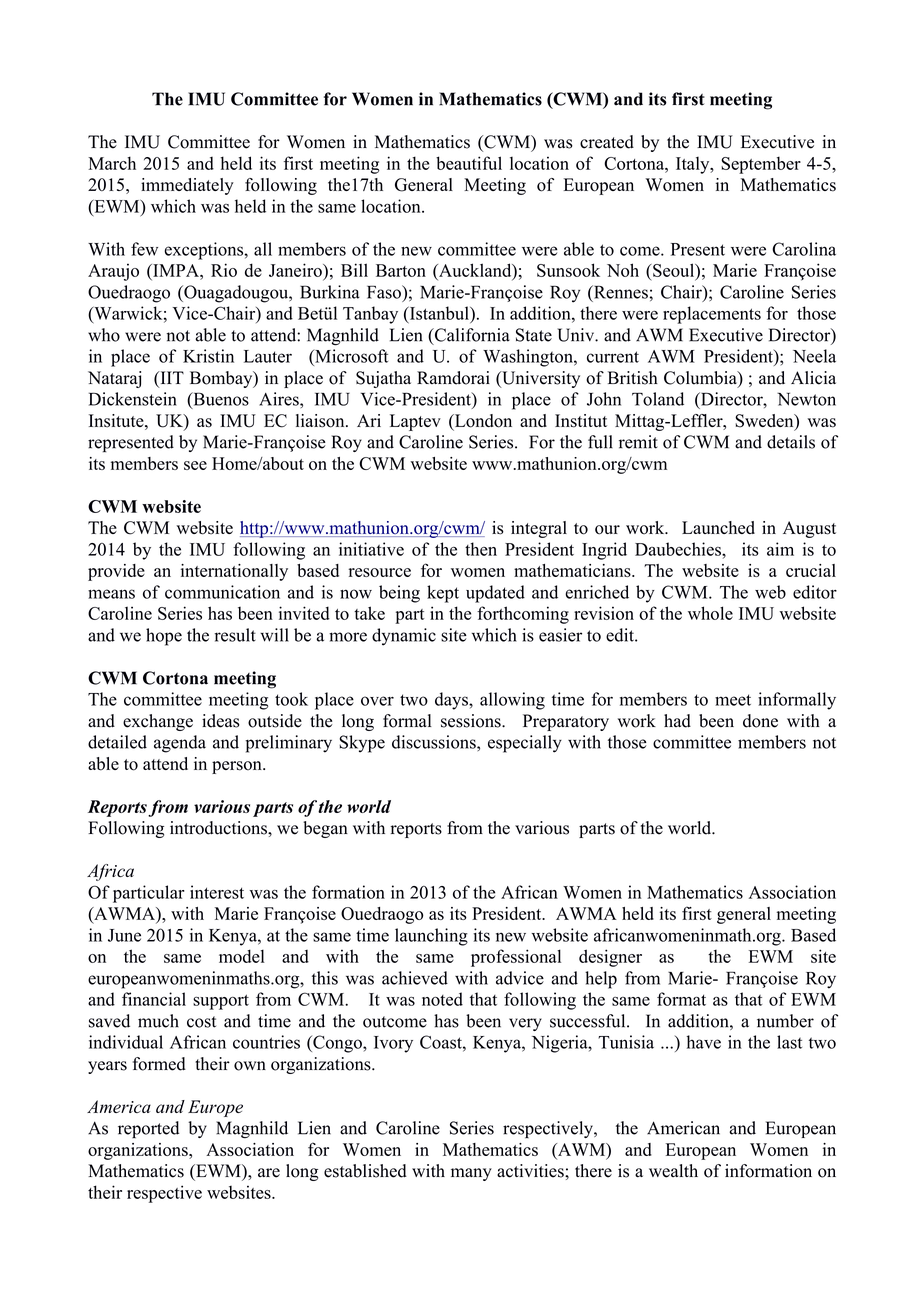 The width and height of the page is (924, 1308). What do you see at coordinates (148, 1130) in the page?
I see `reported` at bounding box center [148, 1130].
